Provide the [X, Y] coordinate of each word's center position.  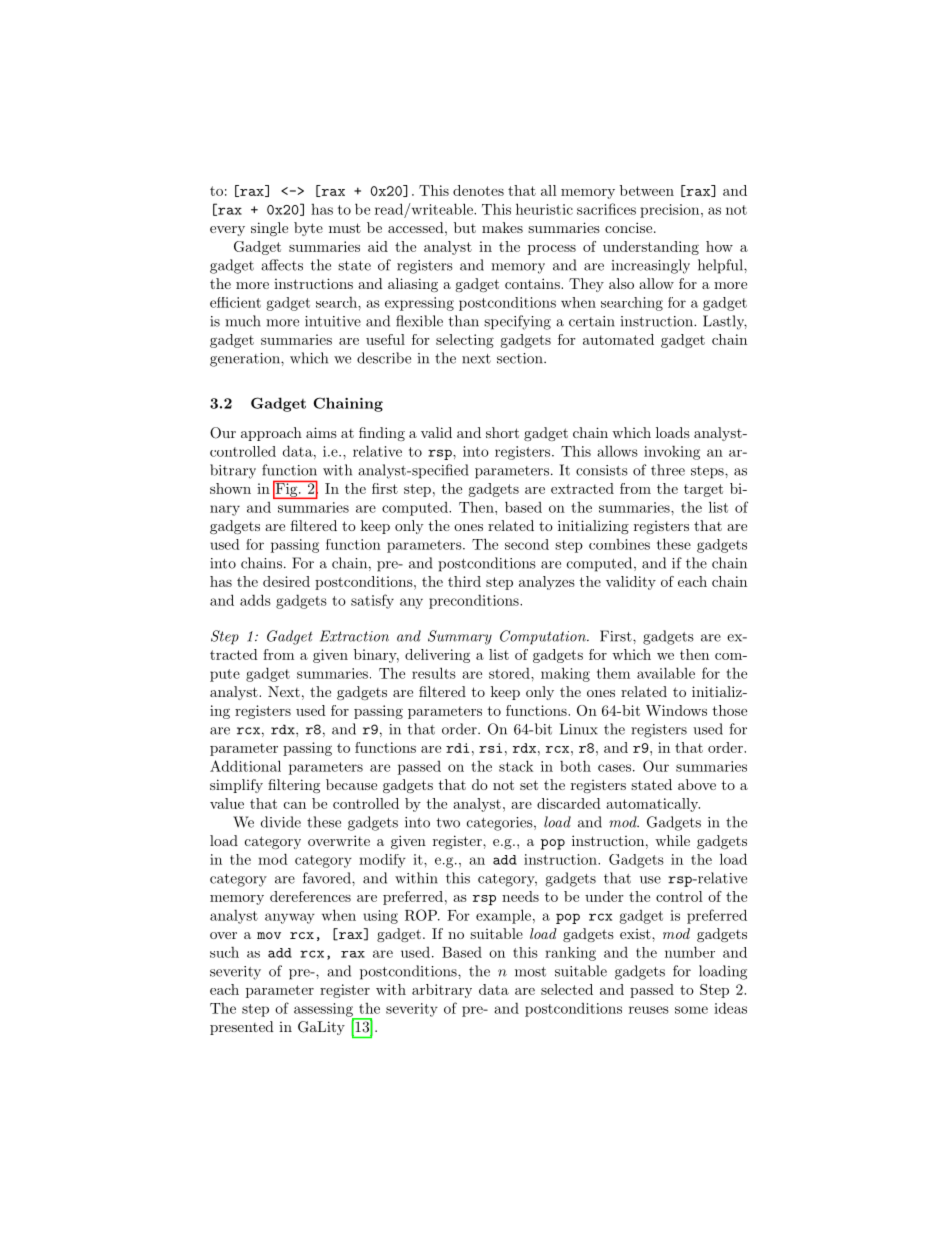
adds [255, 600]
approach [271, 434]
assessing [324, 1011]
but [465, 227]
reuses [649, 1010]
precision [669, 211]
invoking [672, 453]
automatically [653, 805]
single [269, 229]
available [666, 673]
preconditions [475, 602]
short [502, 432]
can [295, 805]
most [530, 972]
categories [500, 824]
